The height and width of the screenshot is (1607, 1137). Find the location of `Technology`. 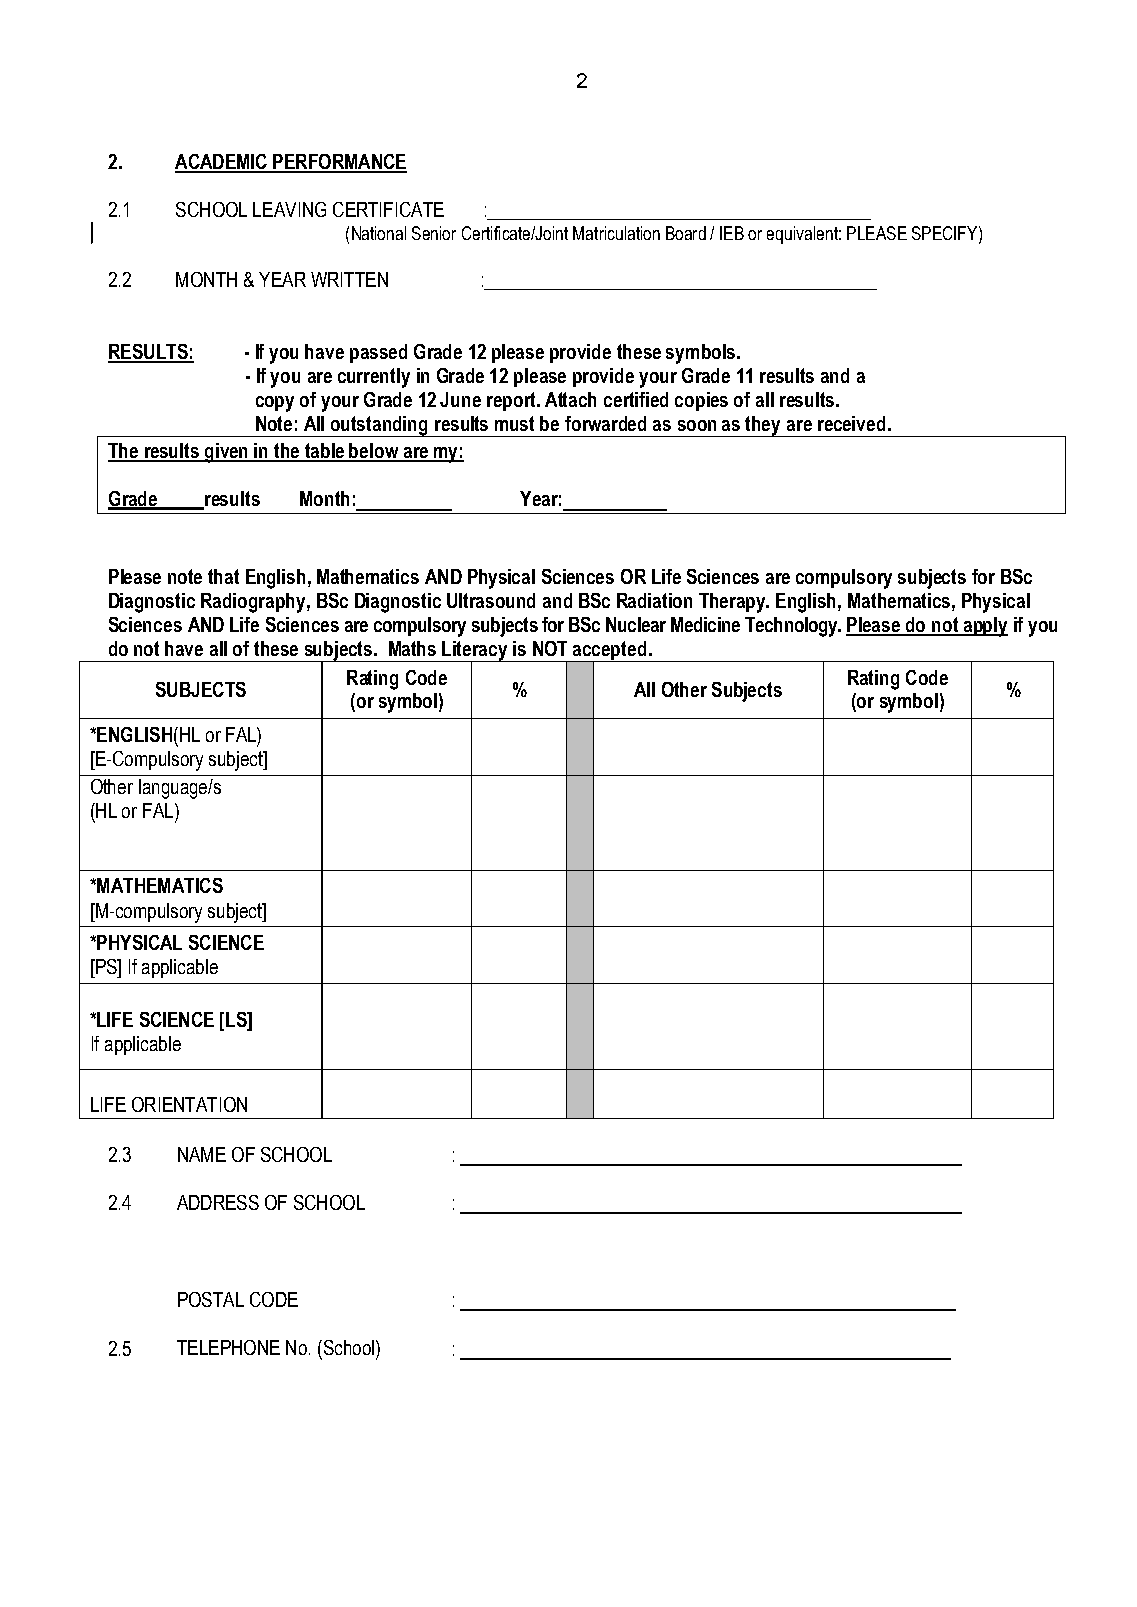

Technology is located at coordinates (792, 627).
